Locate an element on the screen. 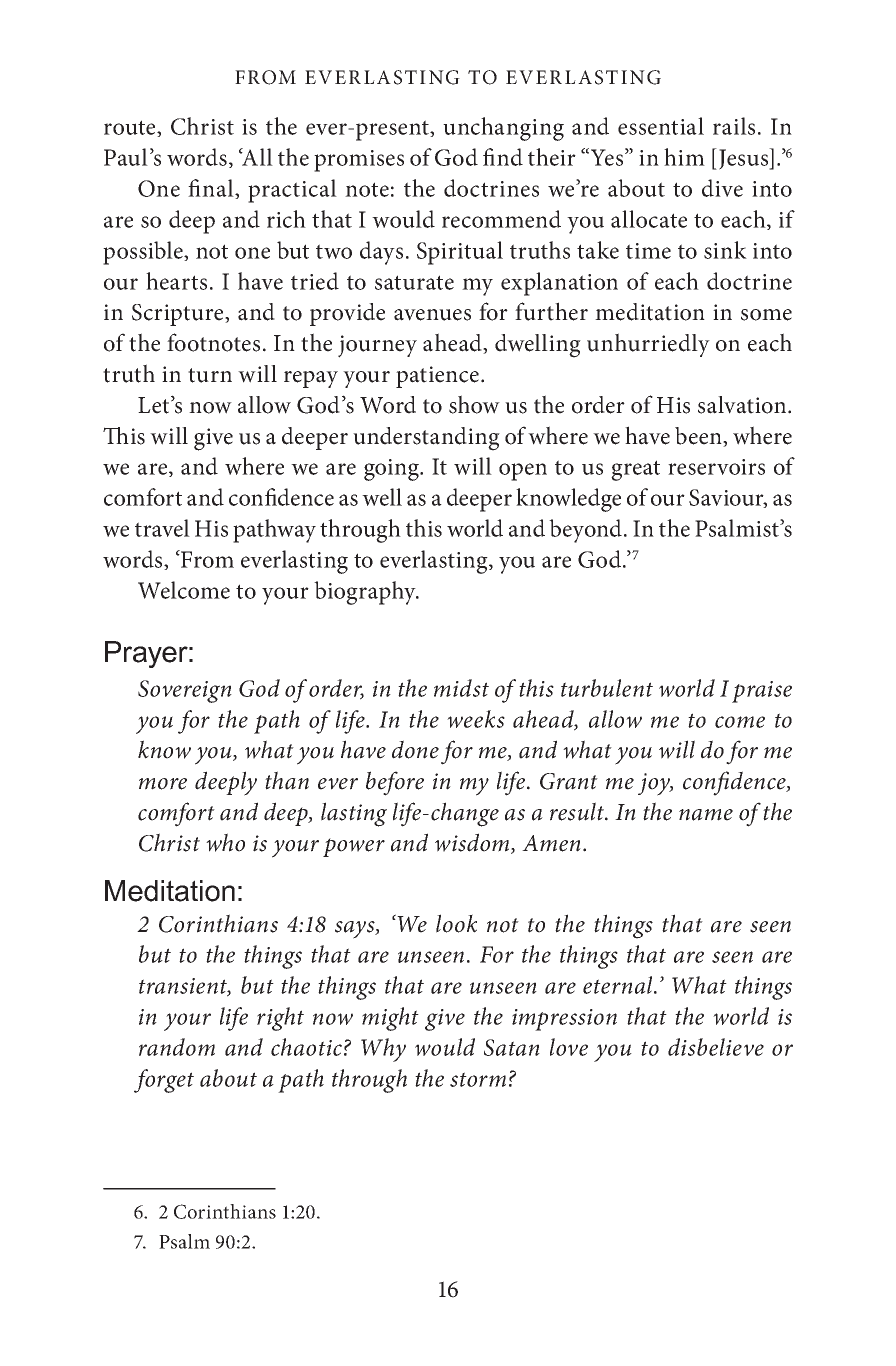 The image size is (896, 1366). travel is located at coordinates (162, 528).
